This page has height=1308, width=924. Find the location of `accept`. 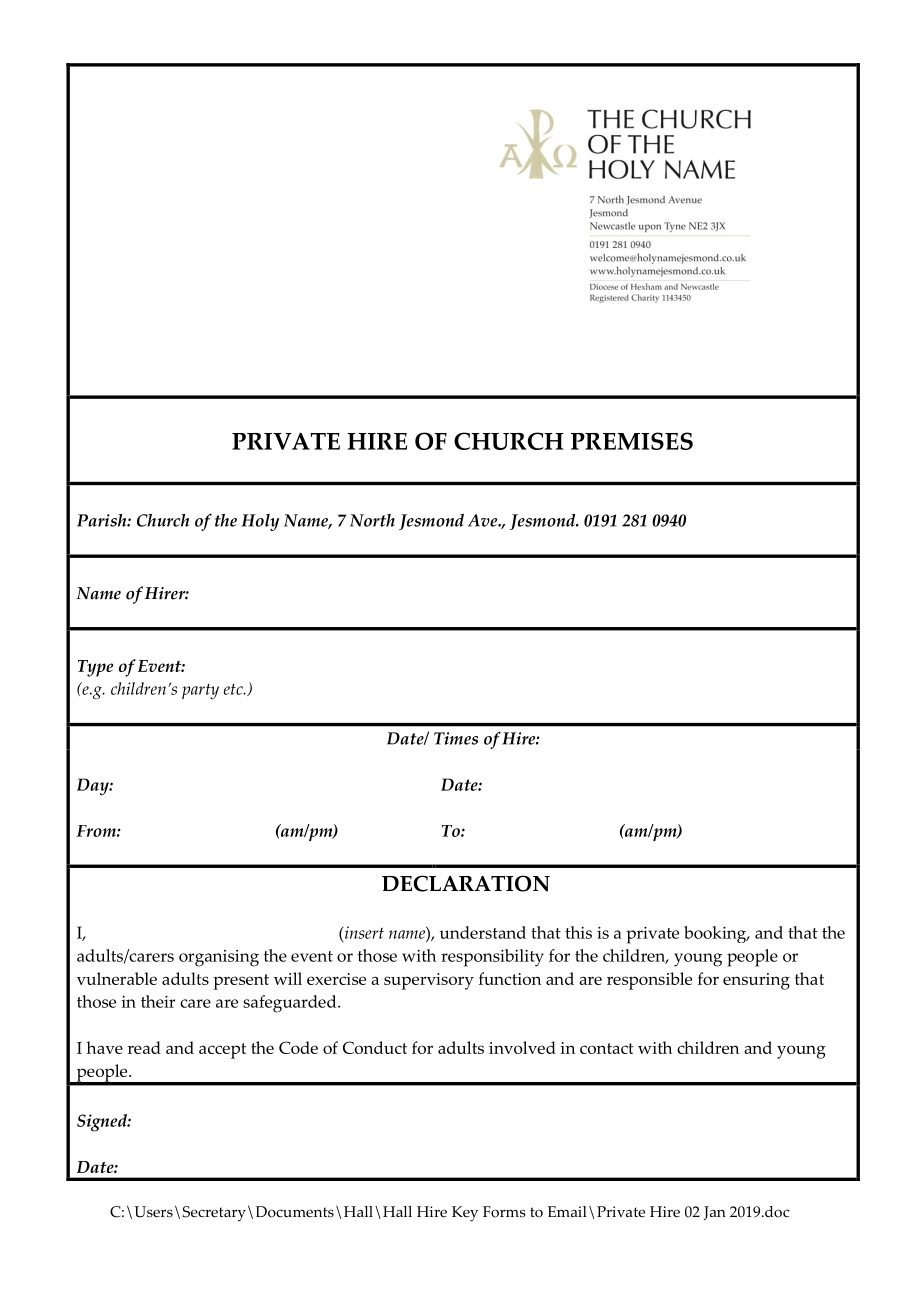

accept is located at coordinates (222, 1051).
